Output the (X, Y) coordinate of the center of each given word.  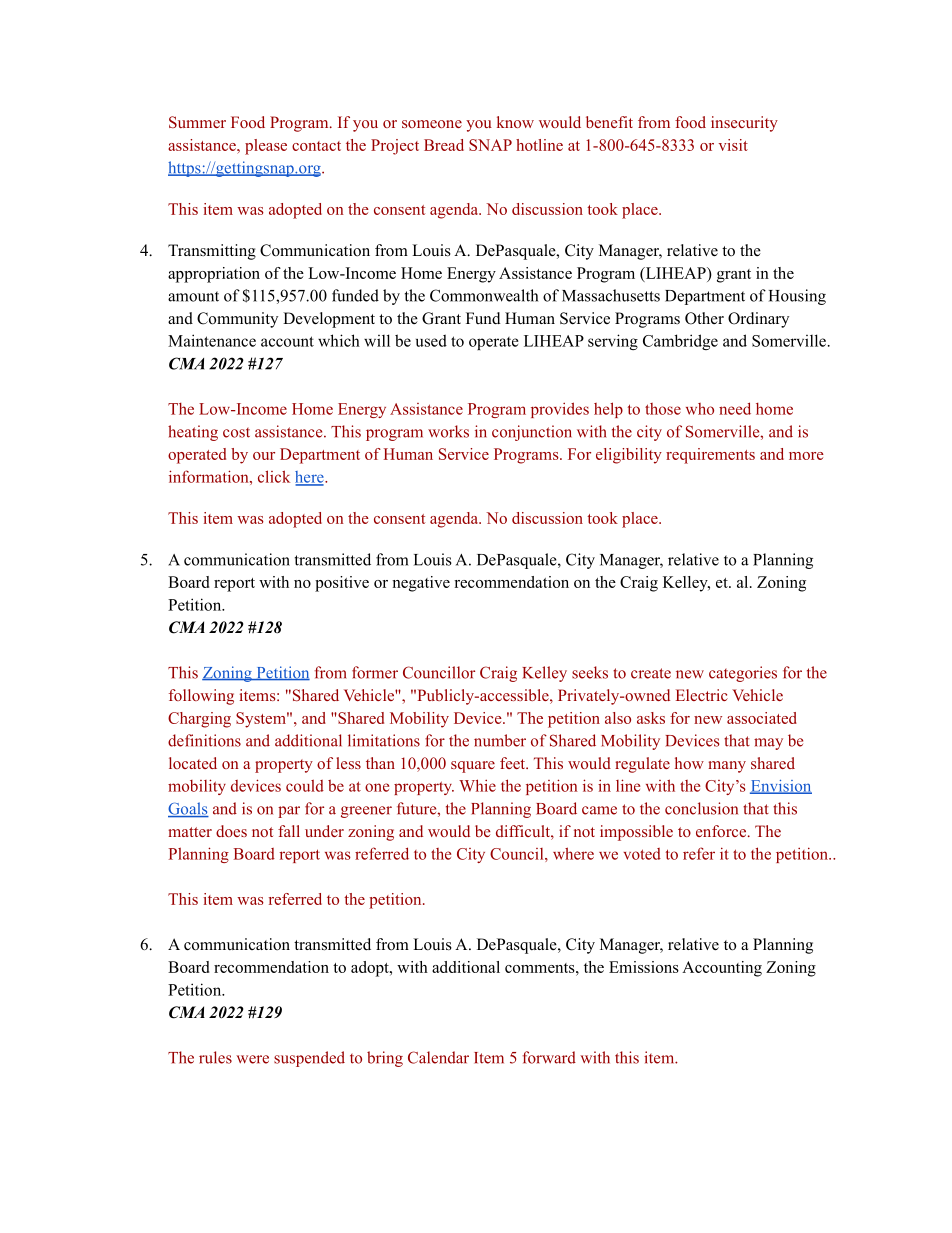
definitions (204, 740)
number (500, 740)
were (252, 1059)
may (768, 744)
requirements (710, 456)
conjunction (532, 433)
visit (733, 145)
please (266, 147)
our (264, 456)
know (515, 122)
